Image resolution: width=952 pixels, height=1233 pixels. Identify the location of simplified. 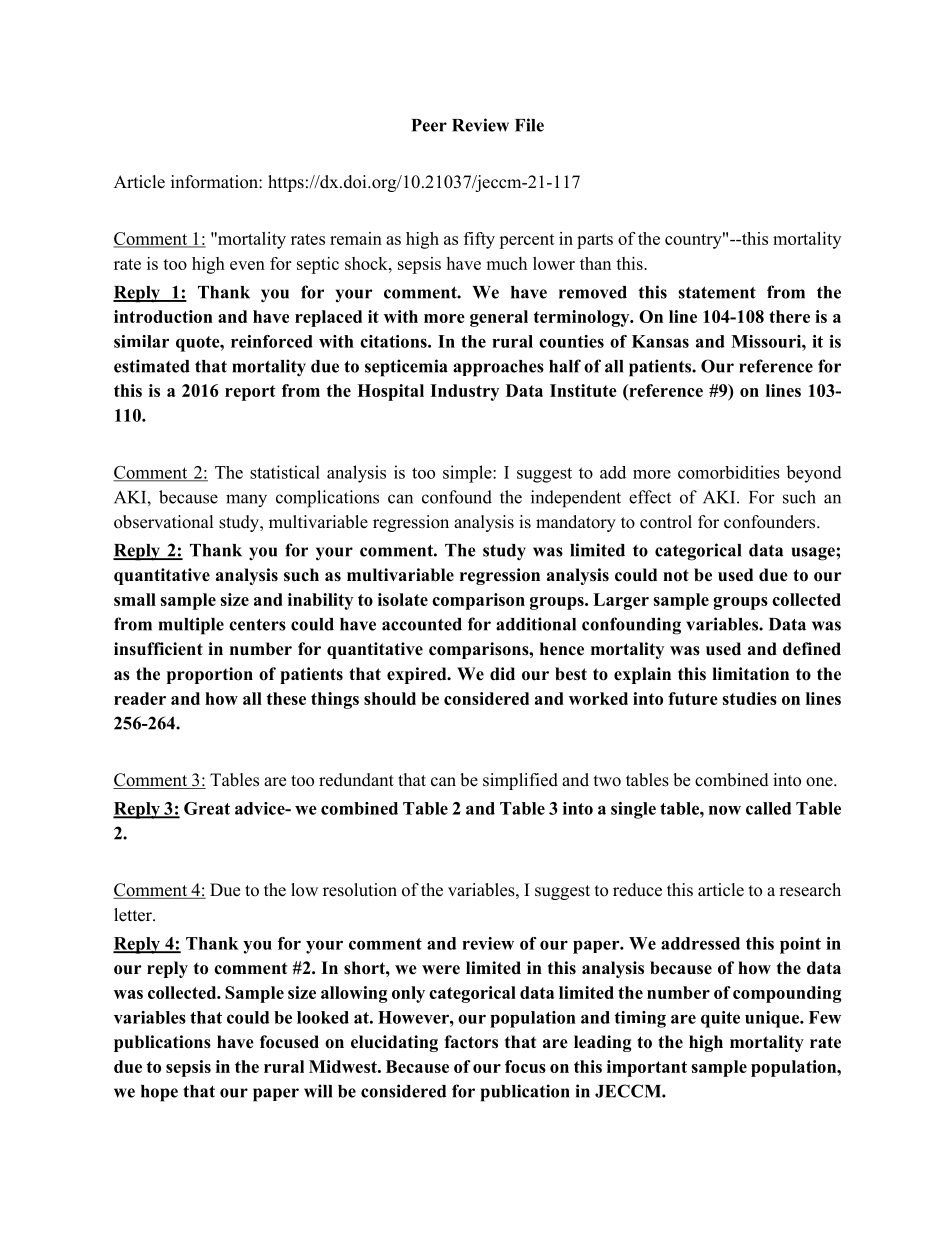
(520, 781).
